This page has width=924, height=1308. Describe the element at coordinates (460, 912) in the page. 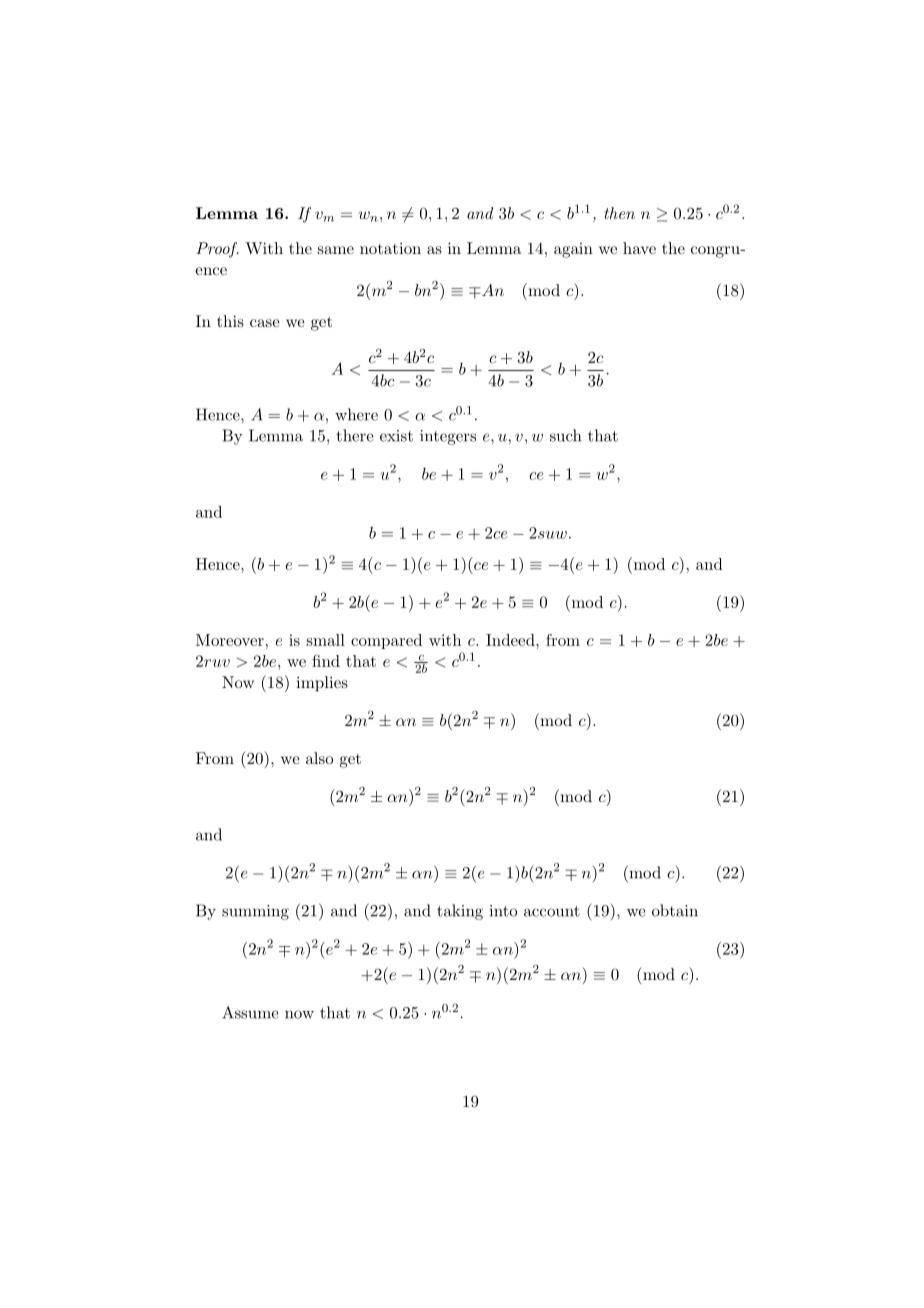

I see `taking` at that location.
